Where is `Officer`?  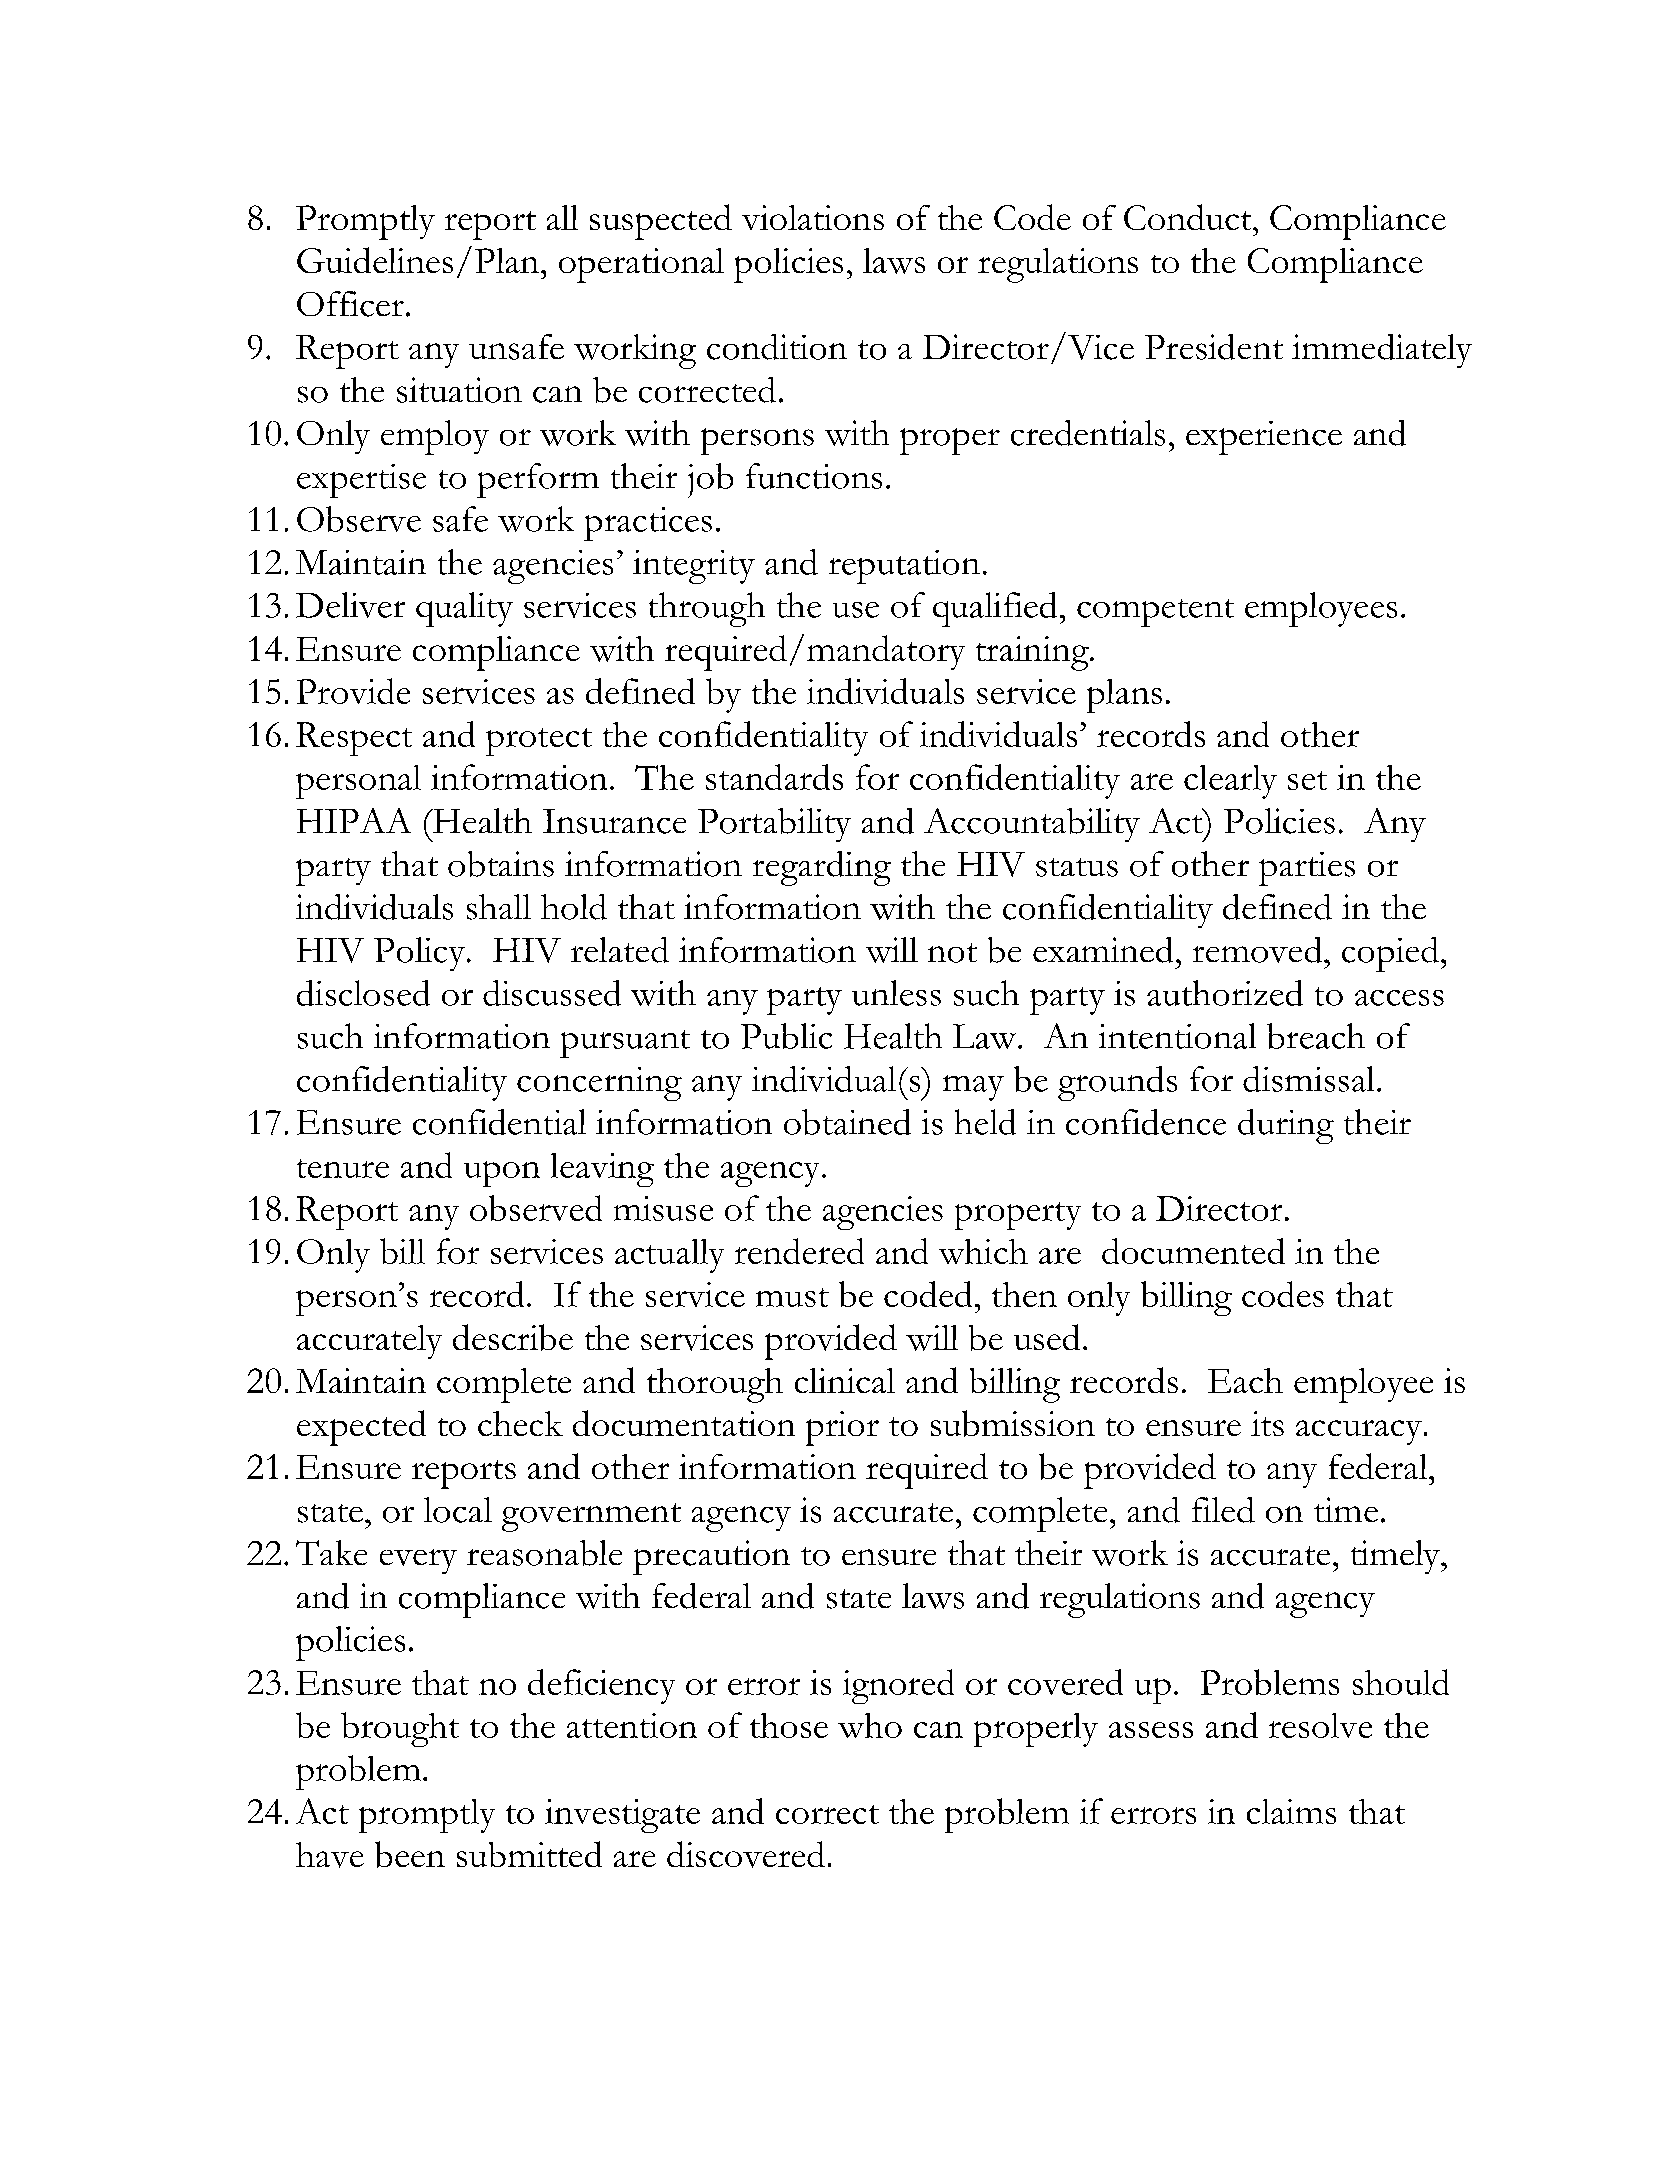 Officer is located at coordinates (350, 304).
